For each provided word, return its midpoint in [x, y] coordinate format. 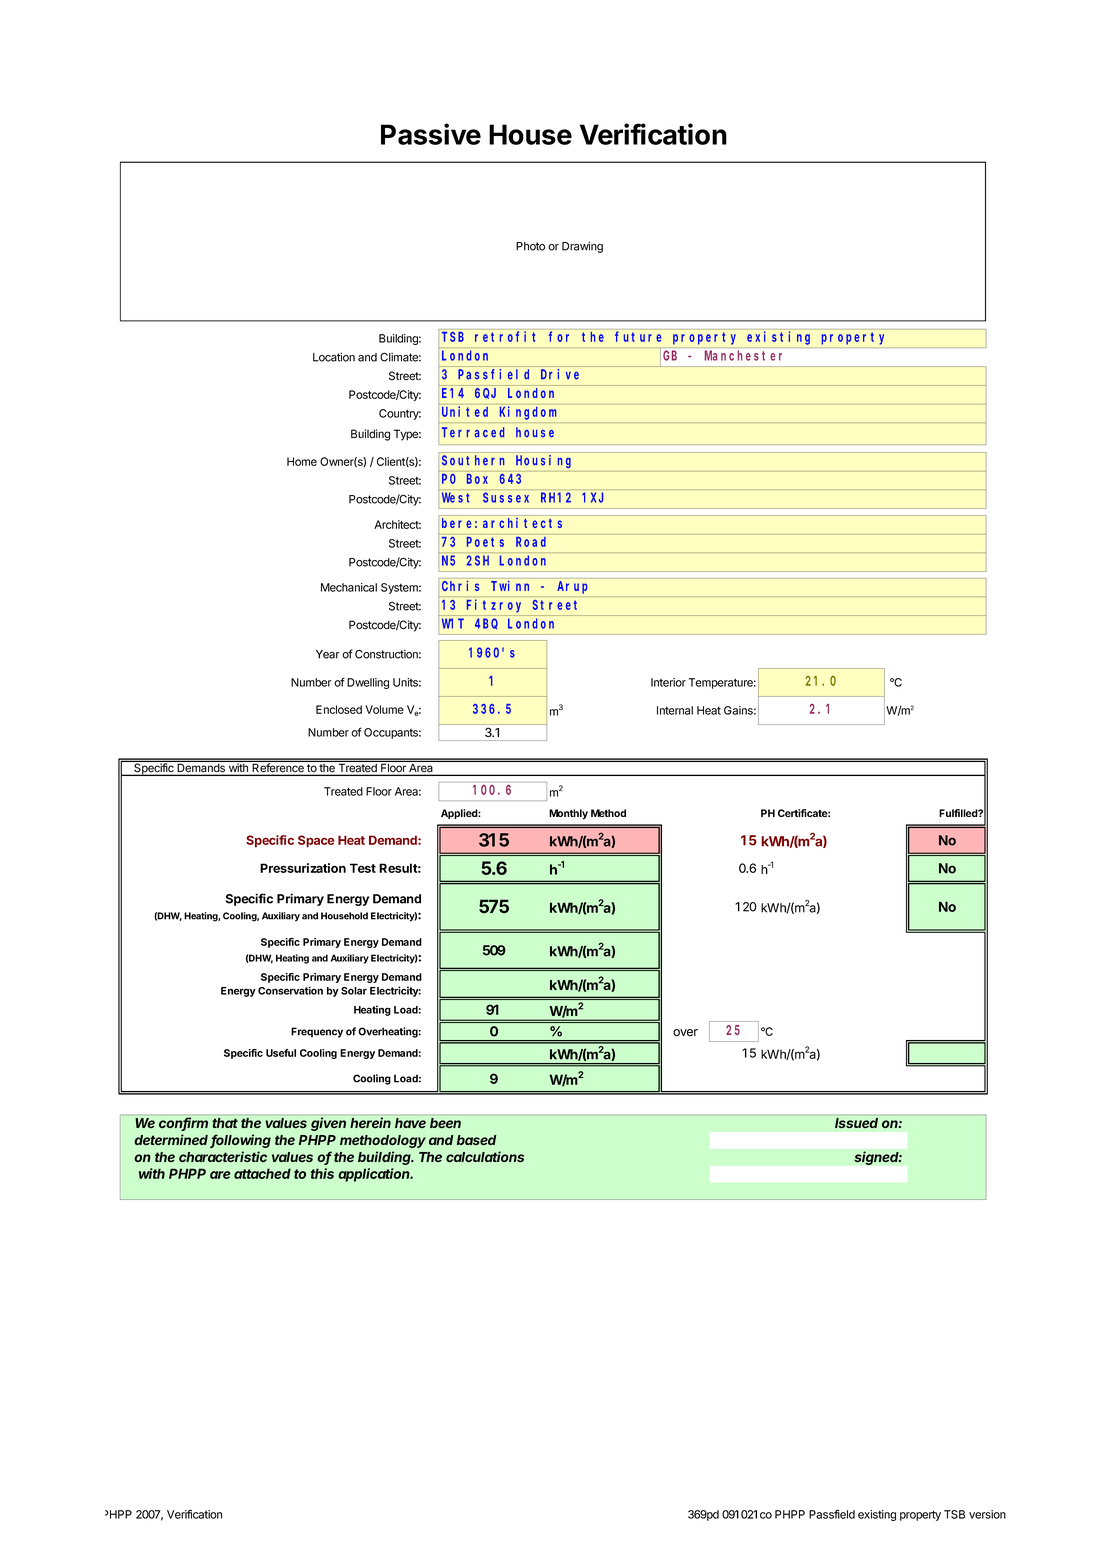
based [476, 1140]
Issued [856, 1123]
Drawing [582, 247]
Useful [281, 1053]
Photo [530, 246]
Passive [431, 134]
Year [328, 654]
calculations [485, 1156]
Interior [668, 682]
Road [531, 542]
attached [262, 1173]
